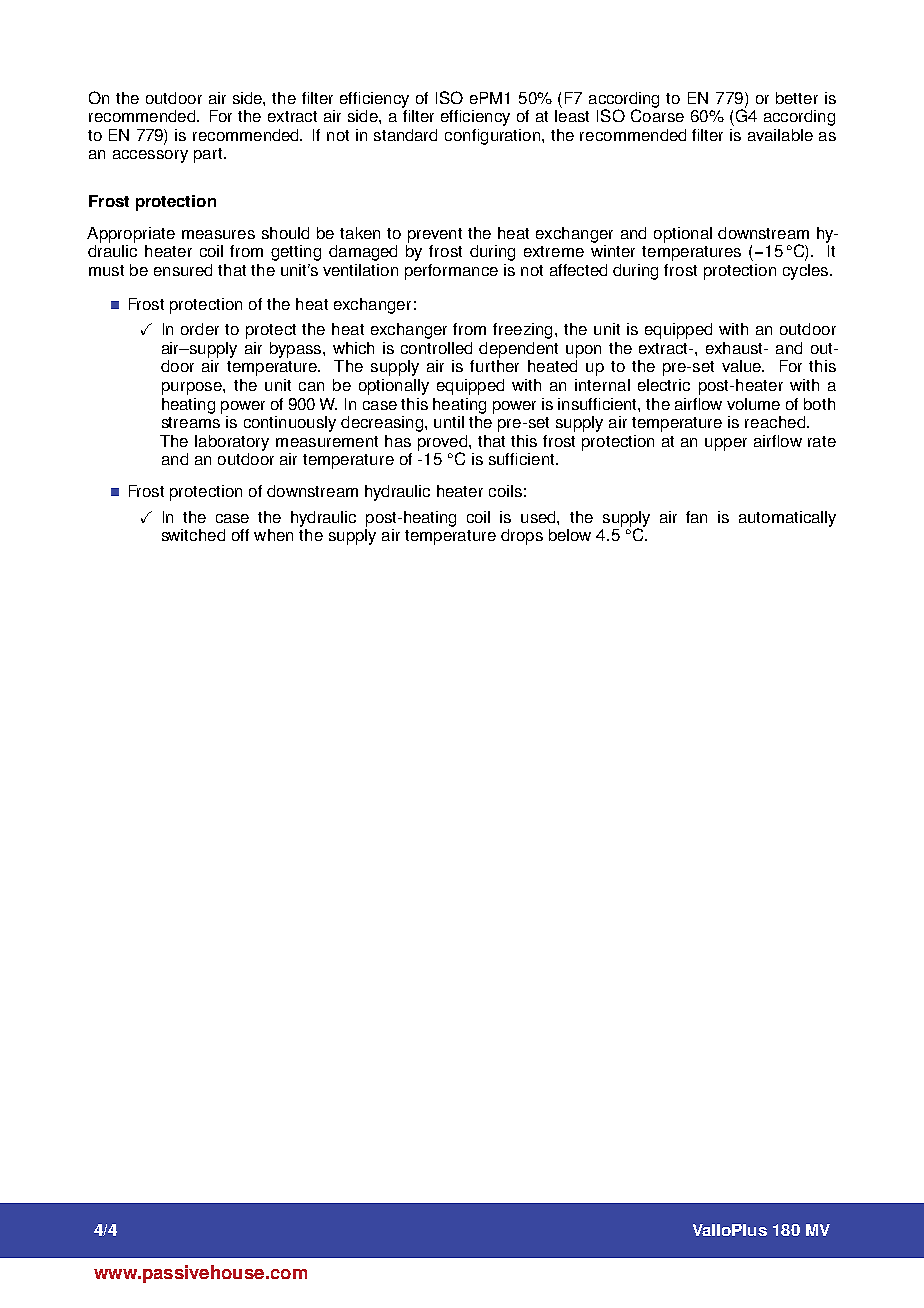 The width and height of the screenshot is (924, 1308). Describe the element at coordinates (522, 537) in the screenshot. I see `drops` at that location.
